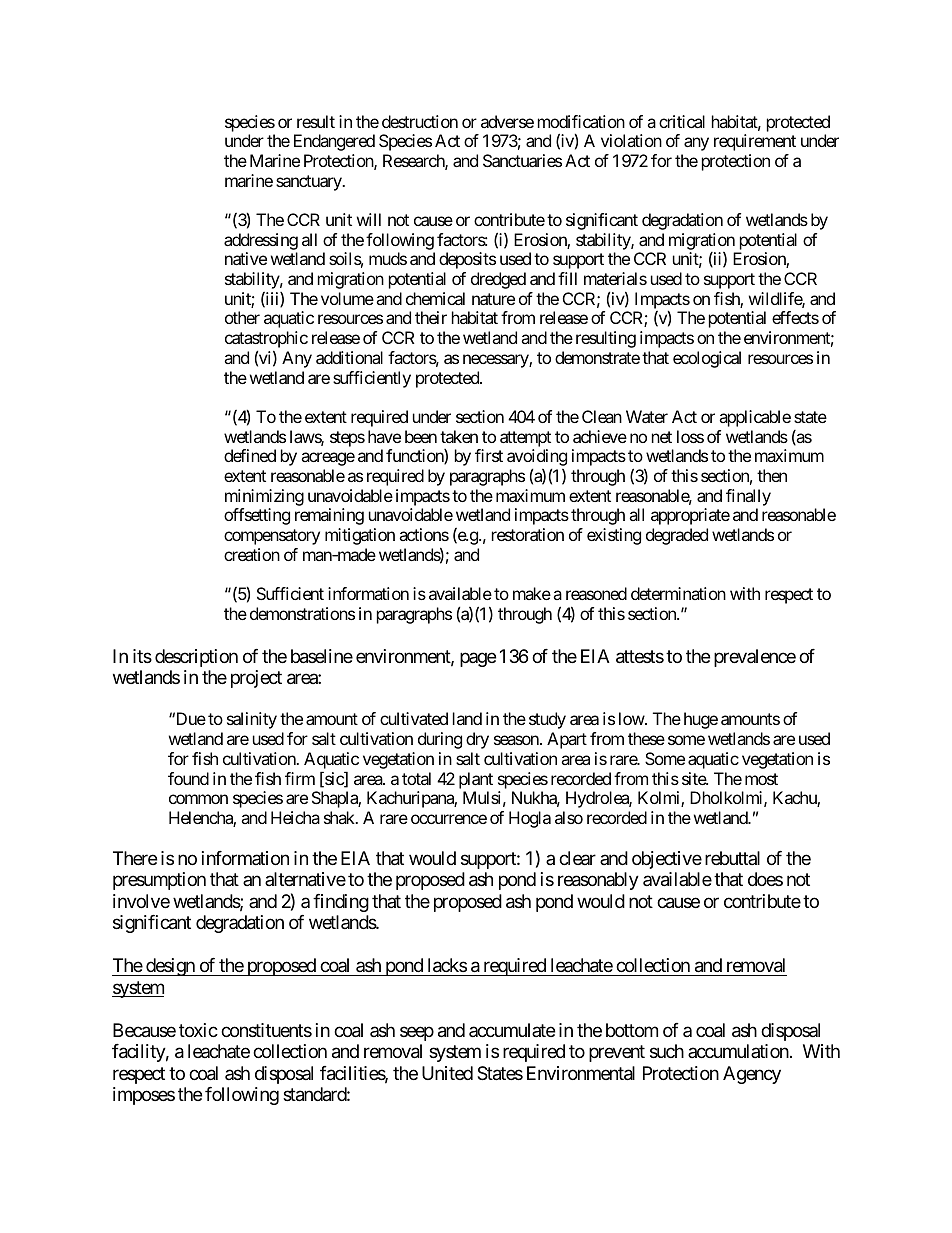 The image size is (952, 1233). I want to click on description, so click(196, 658).
